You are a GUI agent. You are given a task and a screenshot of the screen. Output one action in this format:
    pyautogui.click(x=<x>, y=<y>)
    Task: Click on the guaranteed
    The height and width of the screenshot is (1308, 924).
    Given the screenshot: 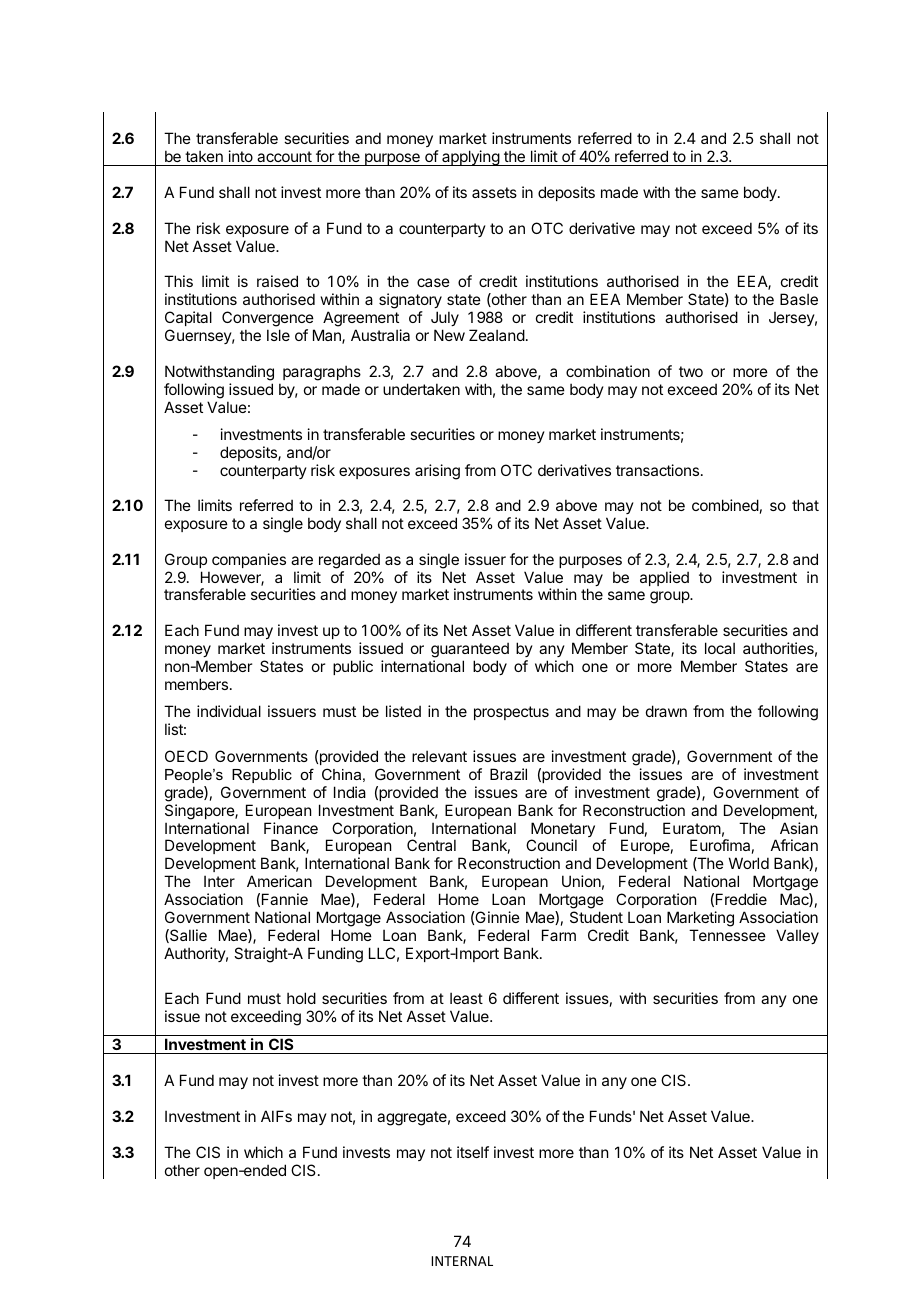 What is the action you would take?
    pyautogui.click(x=470, y=651)
